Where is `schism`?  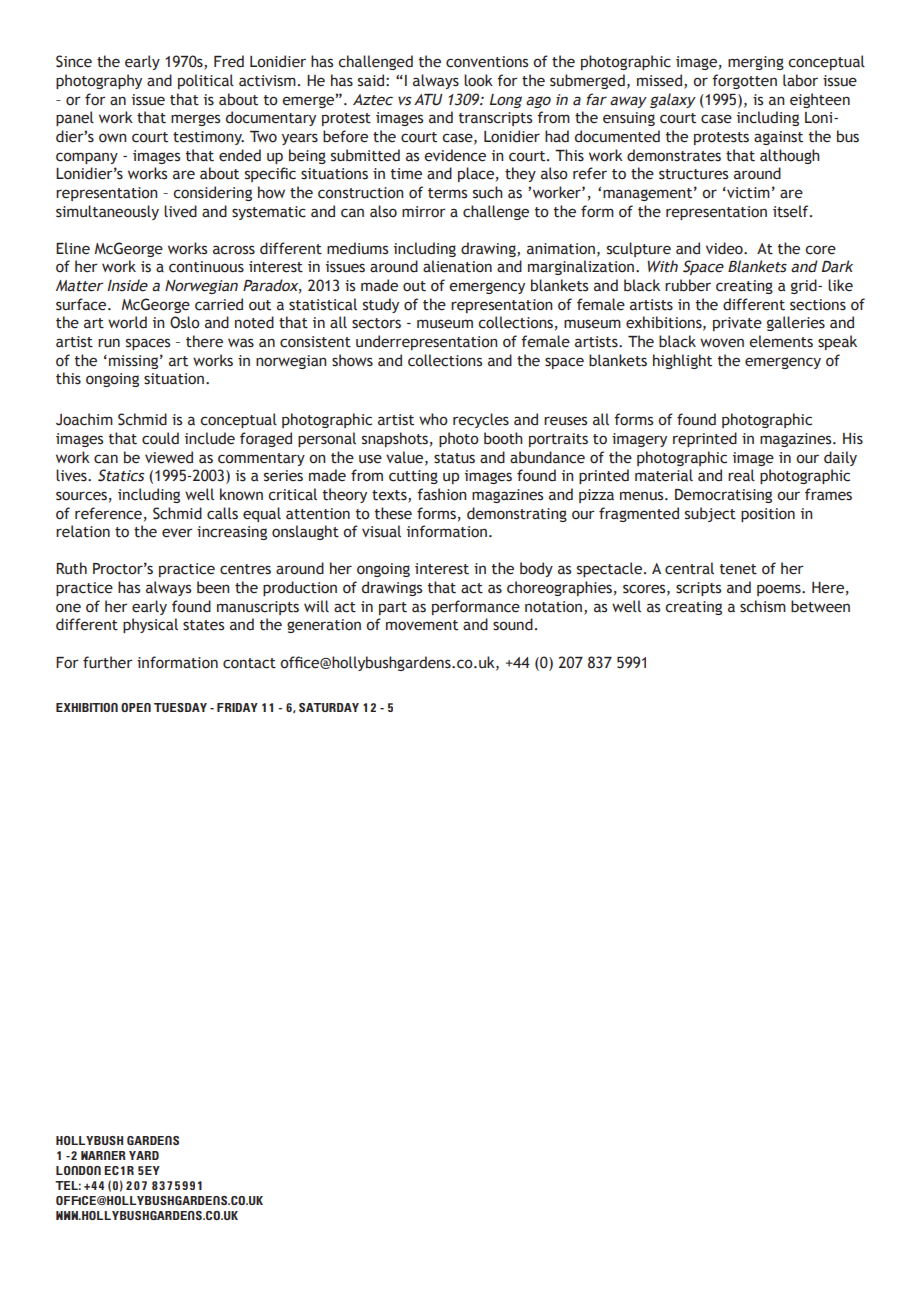 schism is located at coordinates (763, 606).
